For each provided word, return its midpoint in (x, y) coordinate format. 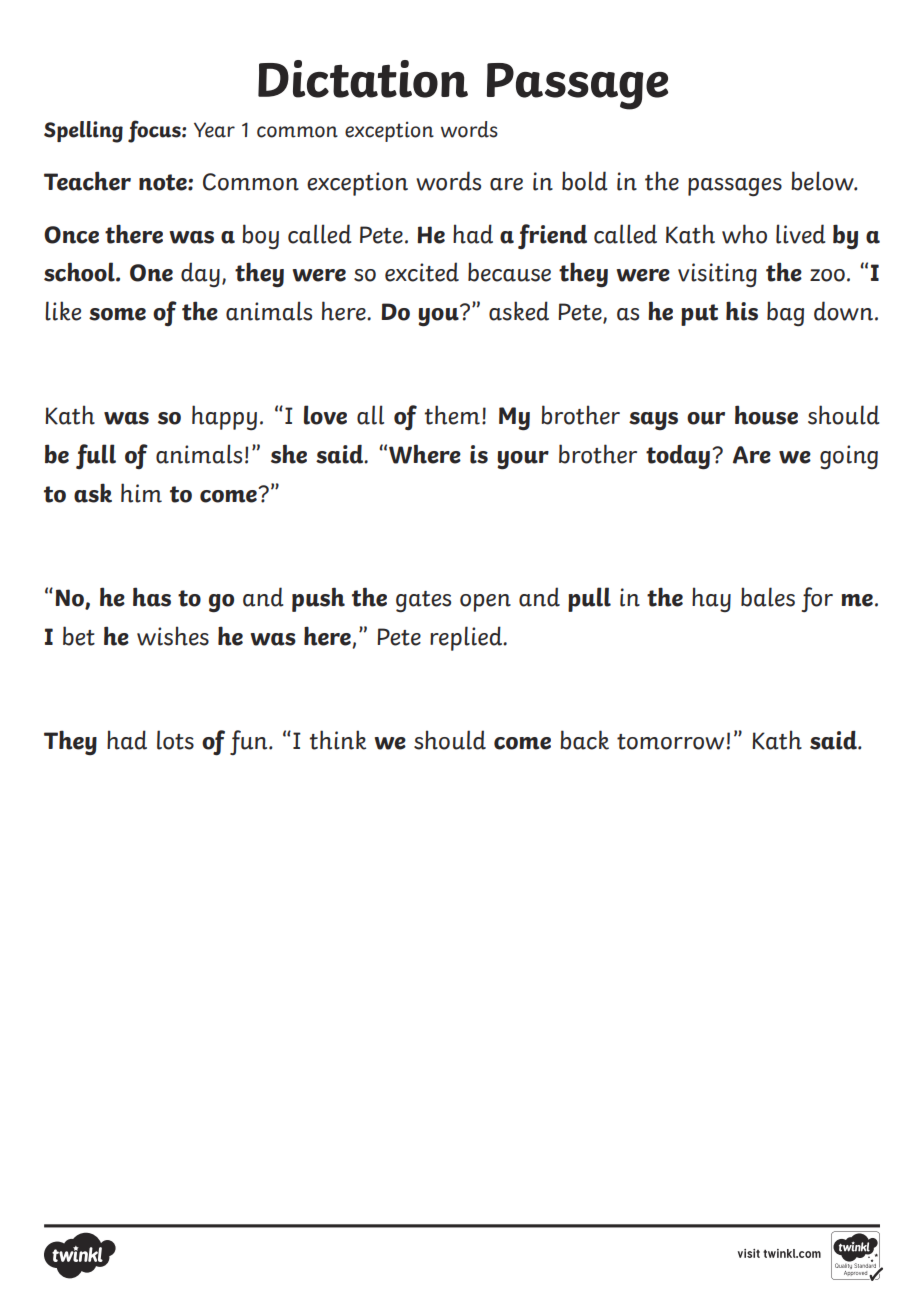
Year (214, 130)
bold (584, 181)
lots (175, 740)
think (337, 740)
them (452, 415)
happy (224, 417)
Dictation (363, 79)
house (766, 415)
